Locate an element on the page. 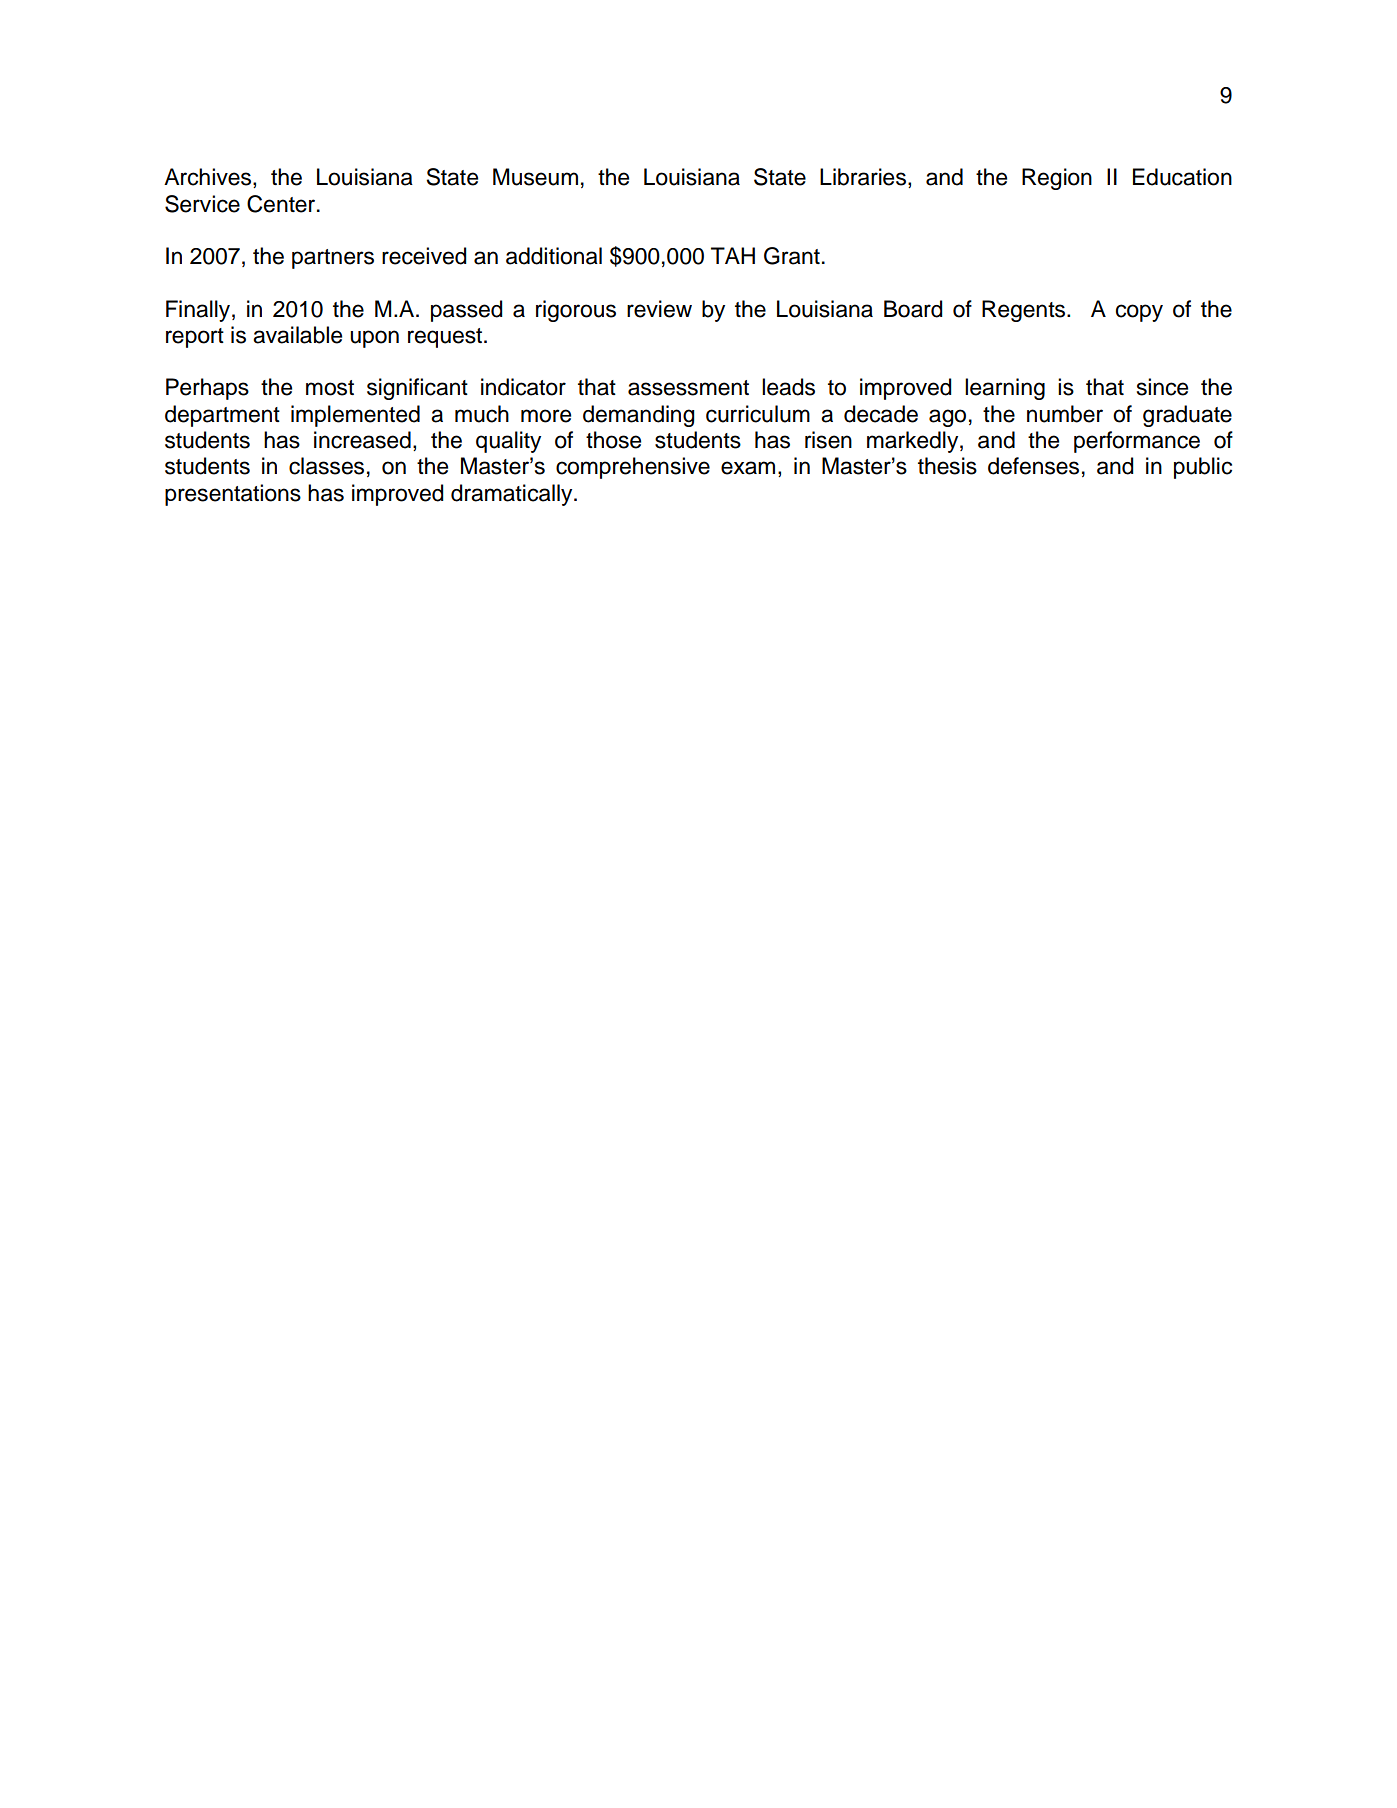 The height and width of the page is (1808, 1397). presentations is located at coordinates (233, 495).
